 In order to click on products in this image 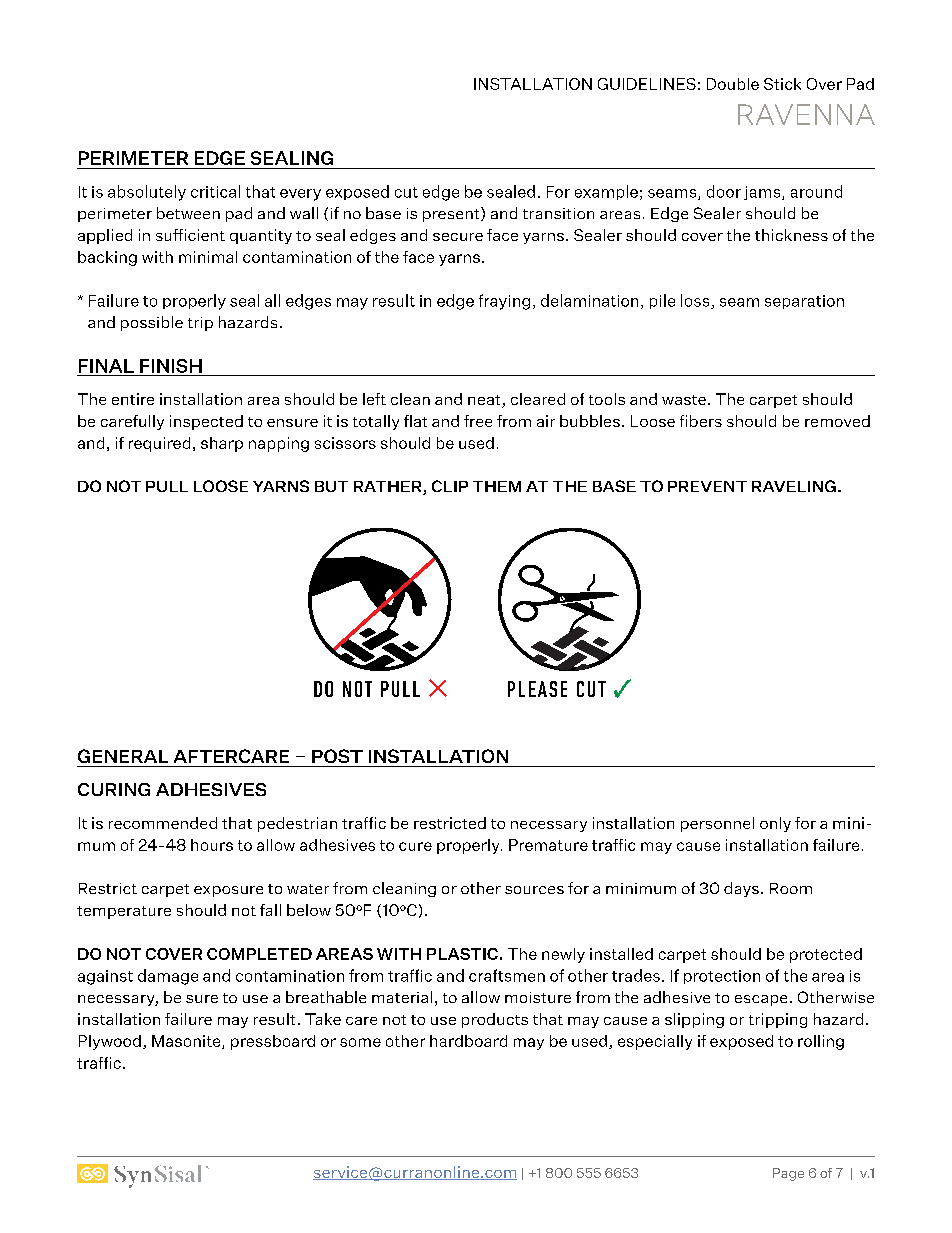, I will do `click(495, 1020)`.
